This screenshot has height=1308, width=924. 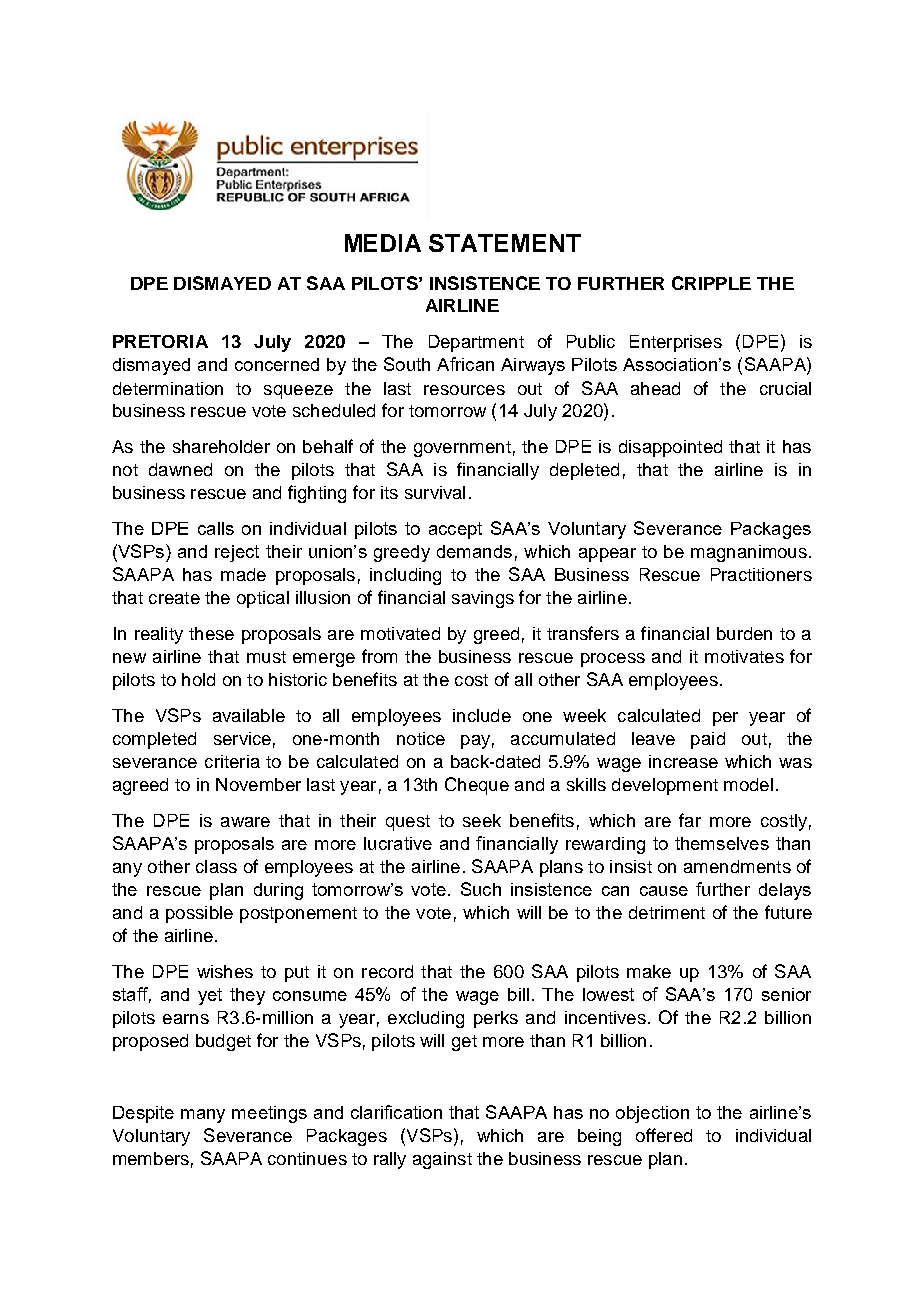 What do you see at coordinates (749, 553) in the screenshot?
I see `magnanimous` at bounding box center [749, 553].
